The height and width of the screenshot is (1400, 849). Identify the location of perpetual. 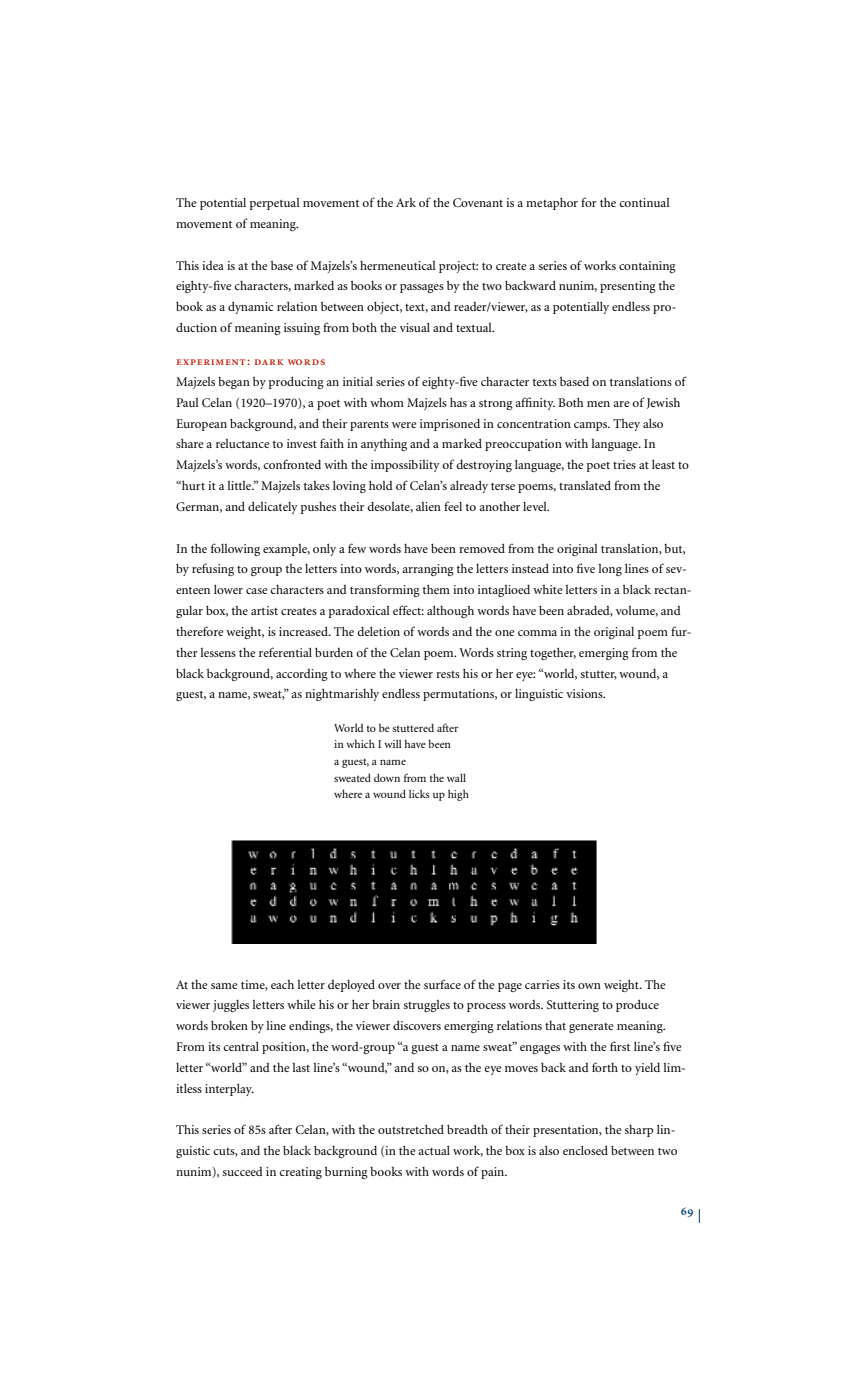
(275, 204).
